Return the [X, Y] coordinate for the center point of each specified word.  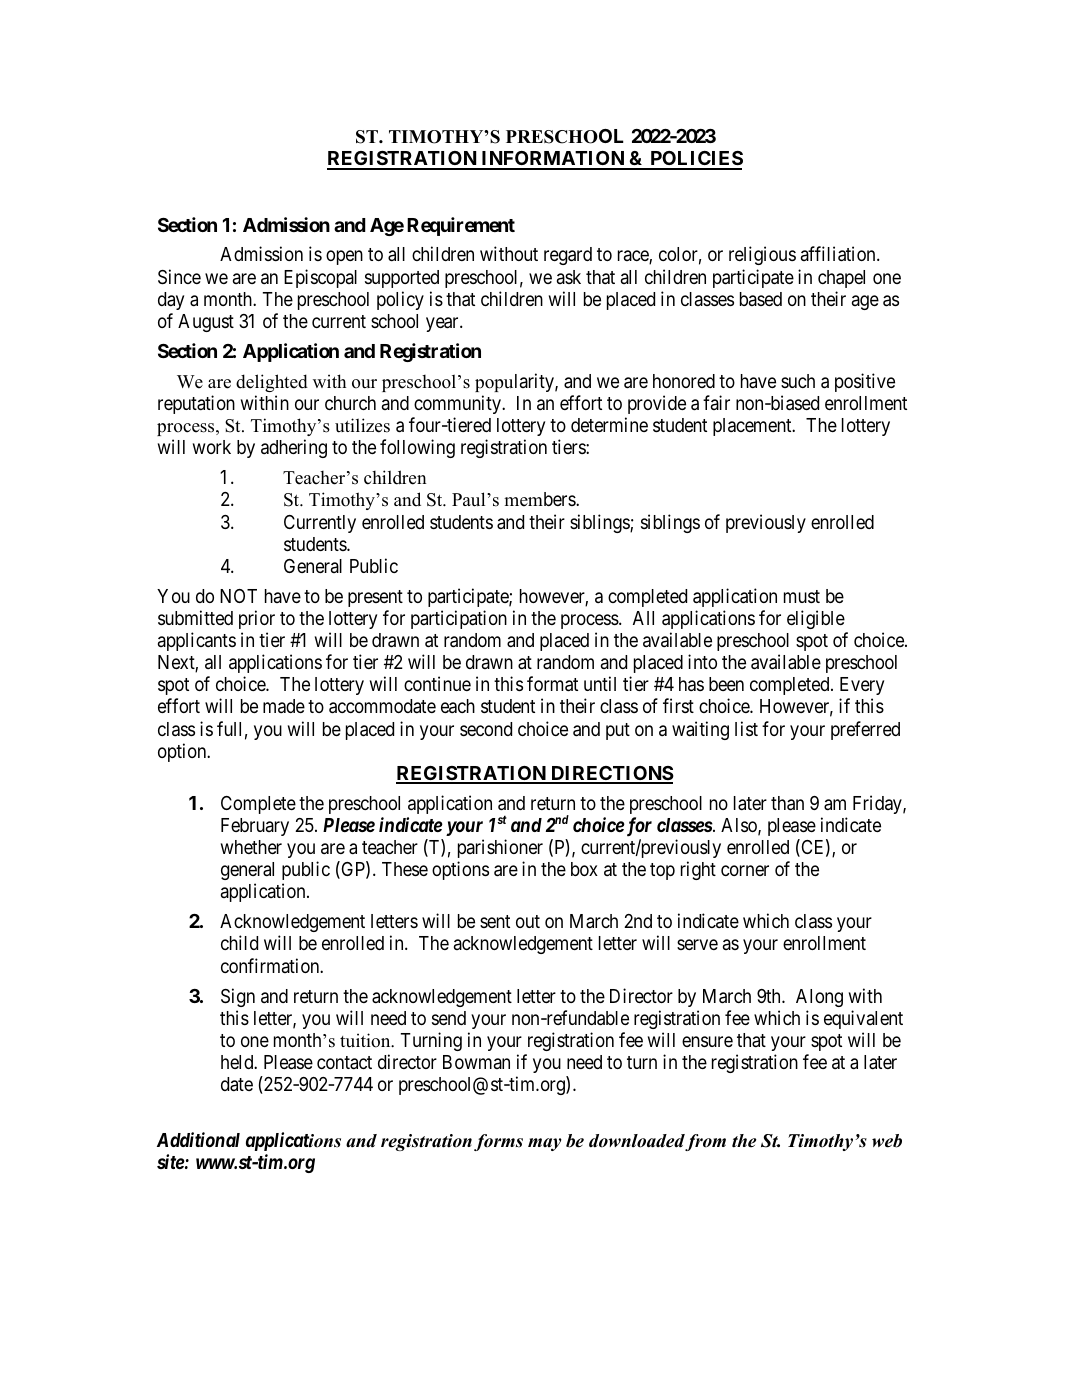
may [545, 1144]
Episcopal [320, 278]
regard [568, 256]
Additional [198, 1139]
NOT [238, 596]
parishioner [500, 848]
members [540, 499]
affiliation [839, 254]
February [255, 827]
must [802, 596]
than [787, 803]
